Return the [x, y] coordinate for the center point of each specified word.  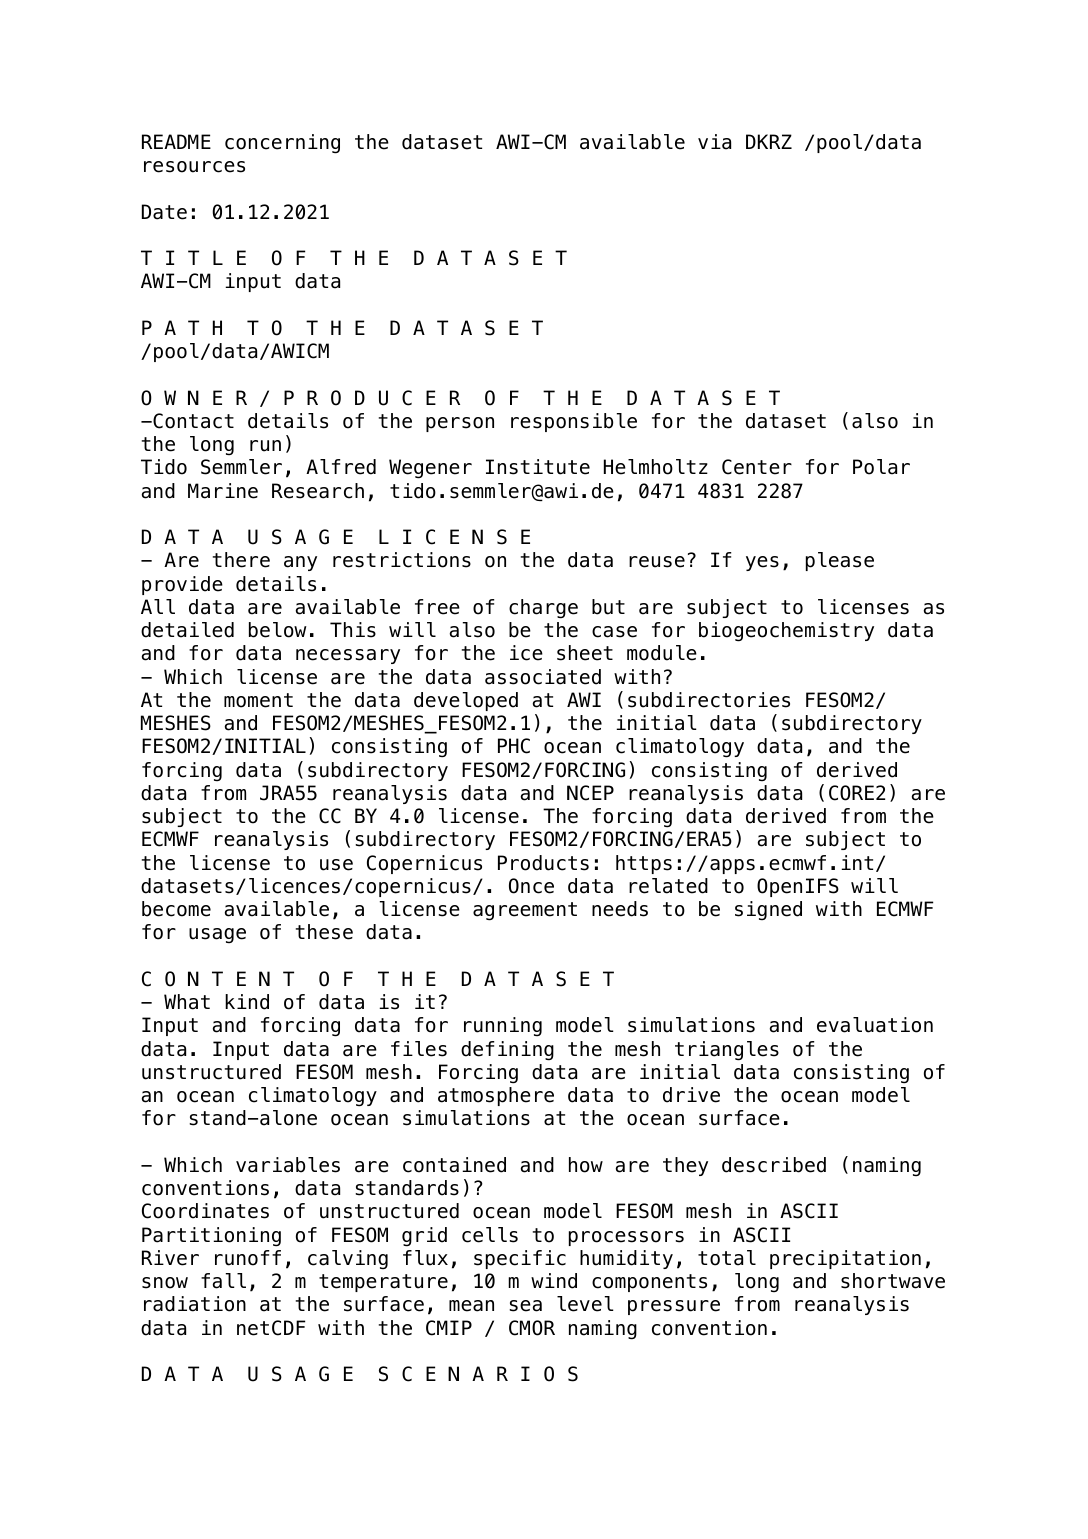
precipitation [845, 1259]
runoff [248, 1258]
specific [520, 1259]
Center [757, 467]
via [714, 142]
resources [194, 167]
